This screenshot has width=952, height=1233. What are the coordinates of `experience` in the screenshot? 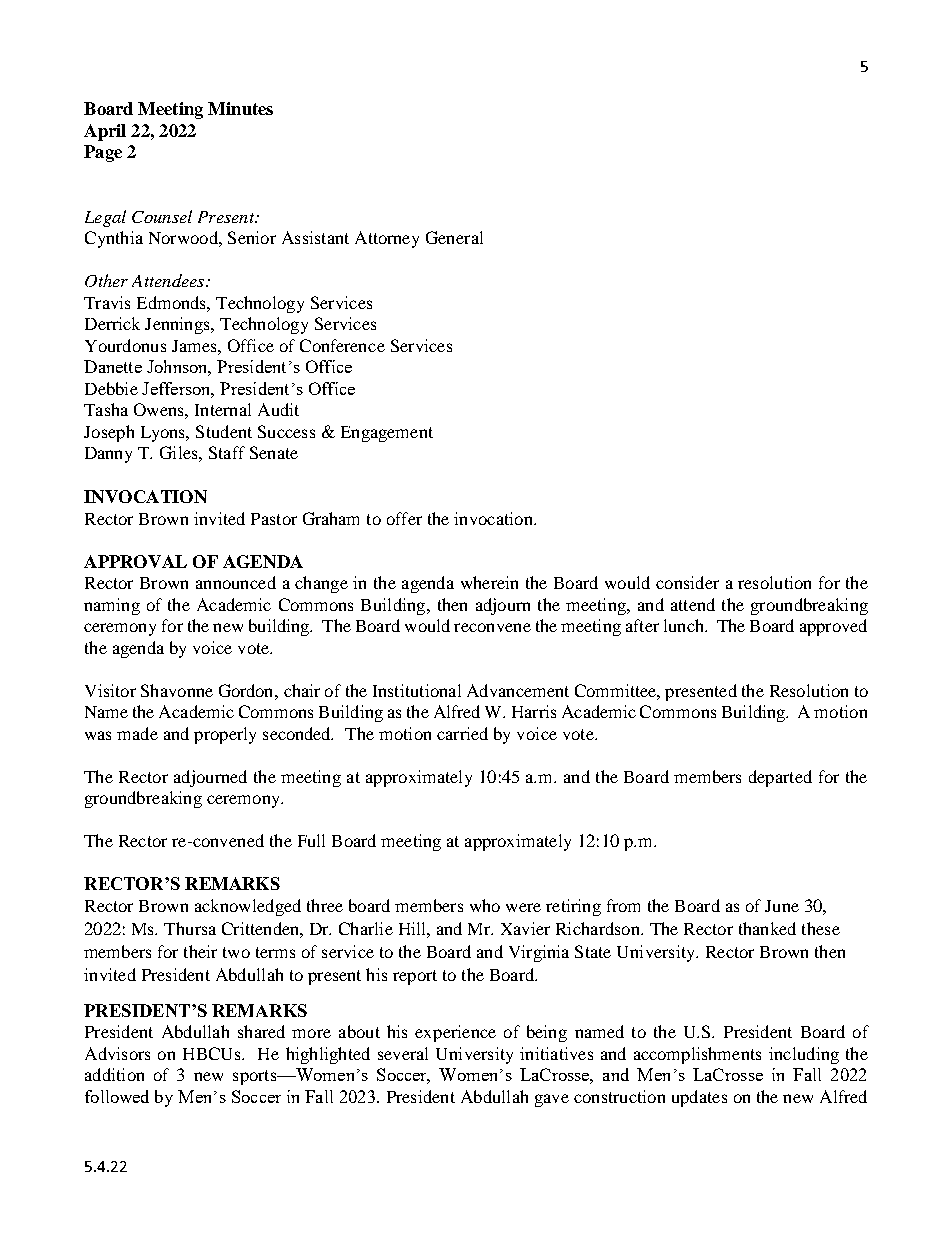 It's located at (455, 1033).
